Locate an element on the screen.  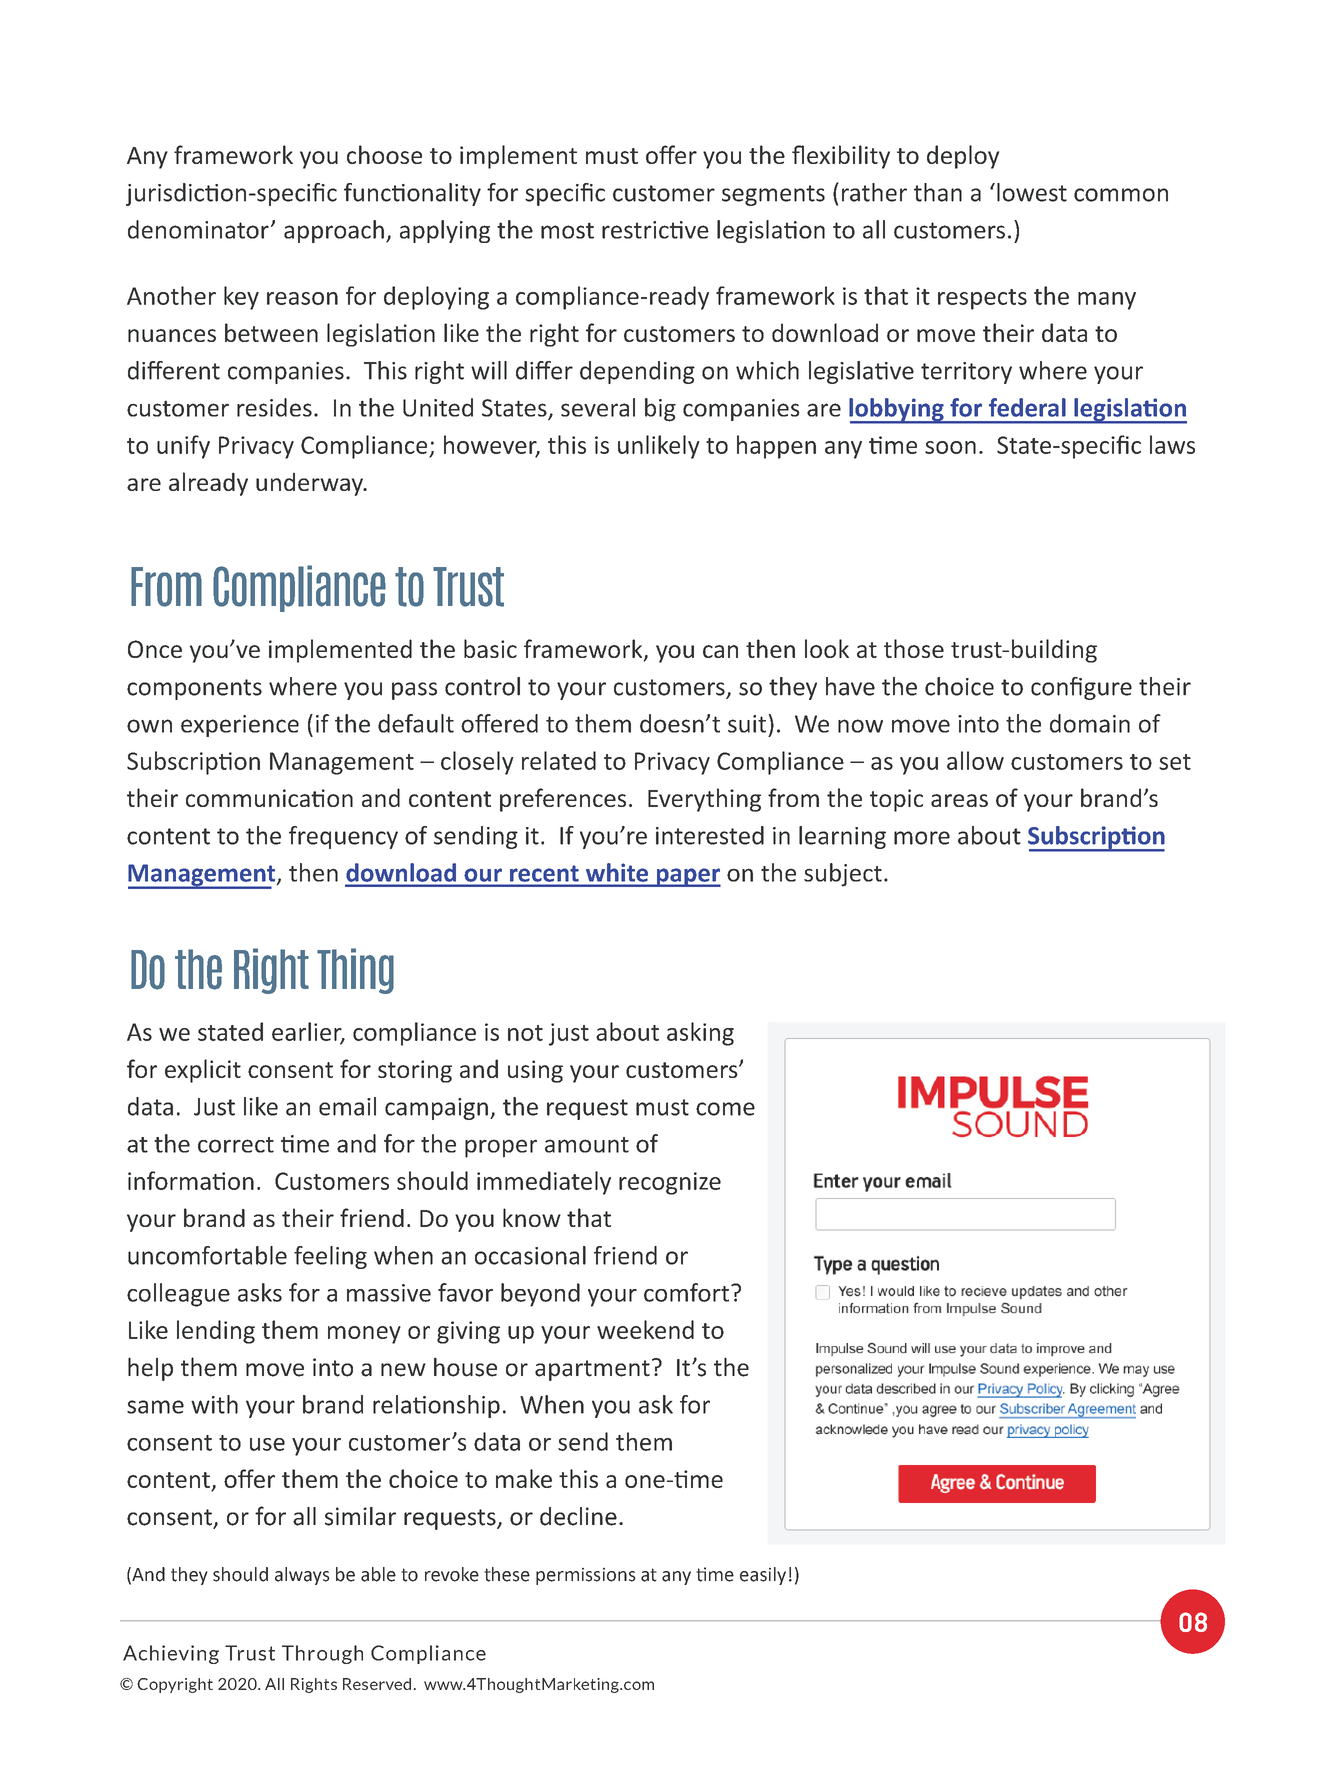
soon is located at coordinates (950, 447).
